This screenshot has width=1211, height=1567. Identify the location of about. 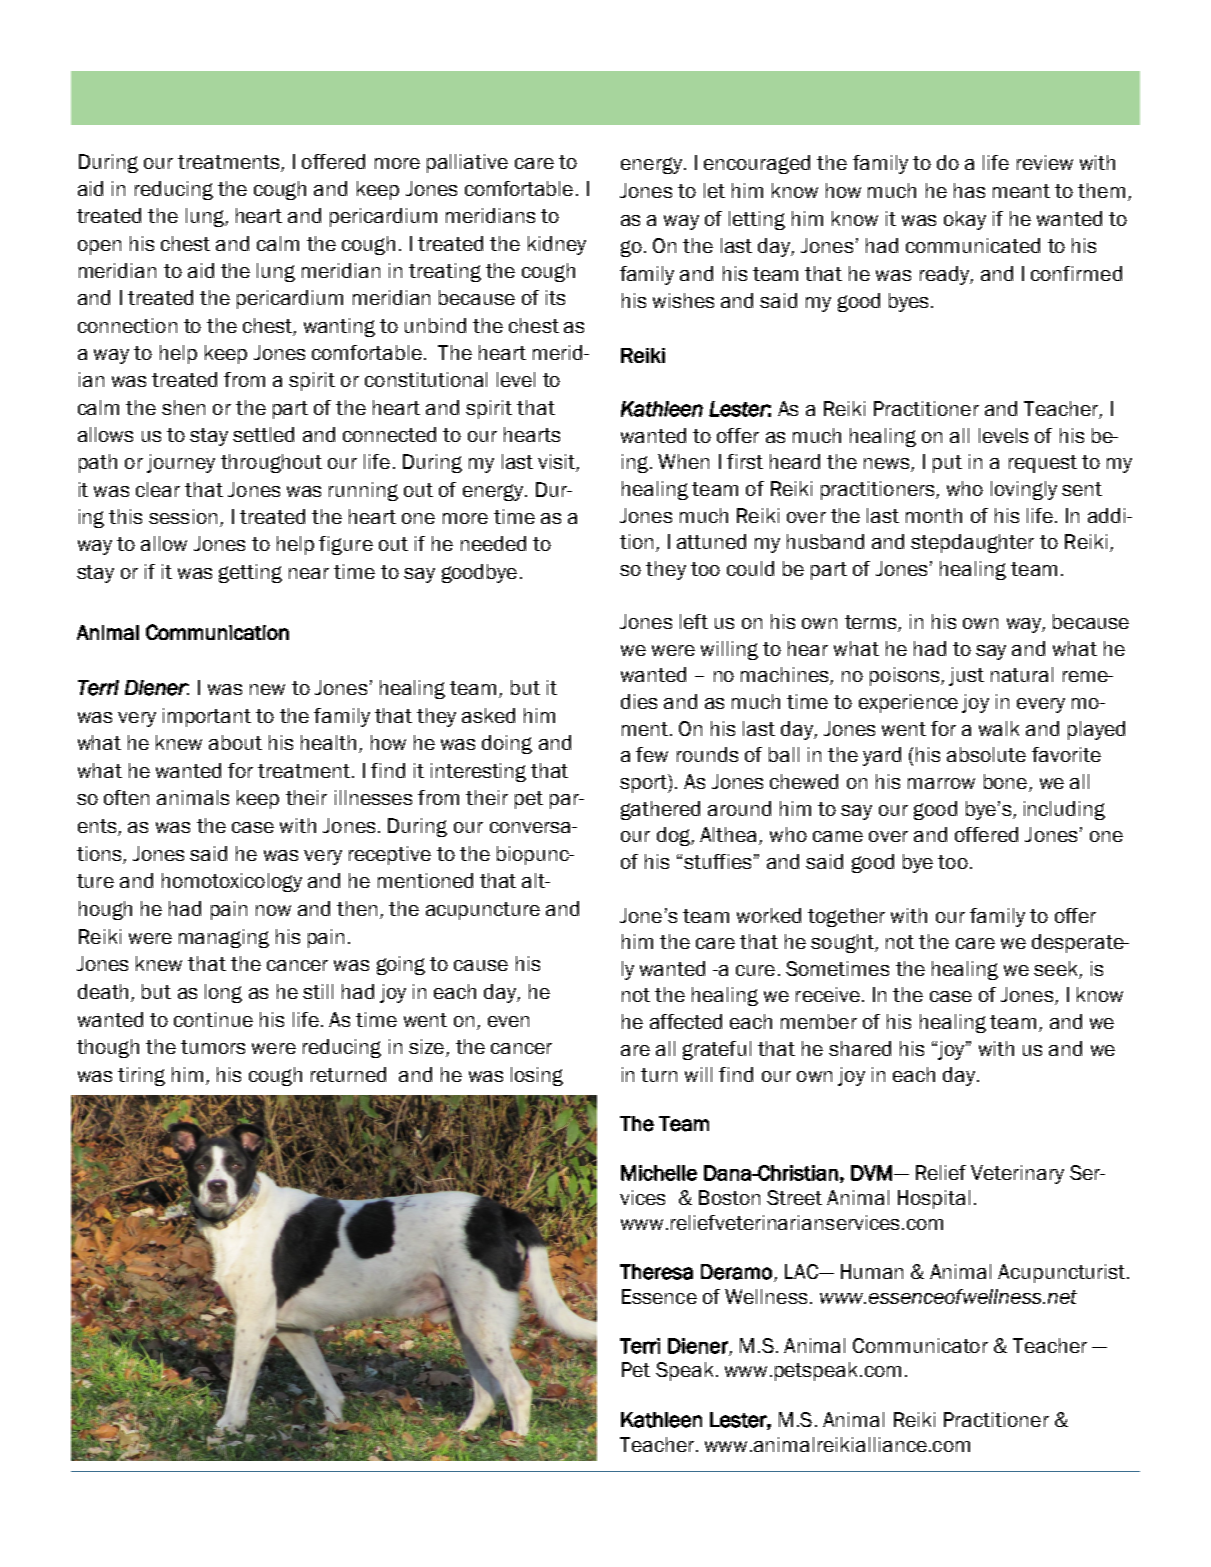
(235, 742).
